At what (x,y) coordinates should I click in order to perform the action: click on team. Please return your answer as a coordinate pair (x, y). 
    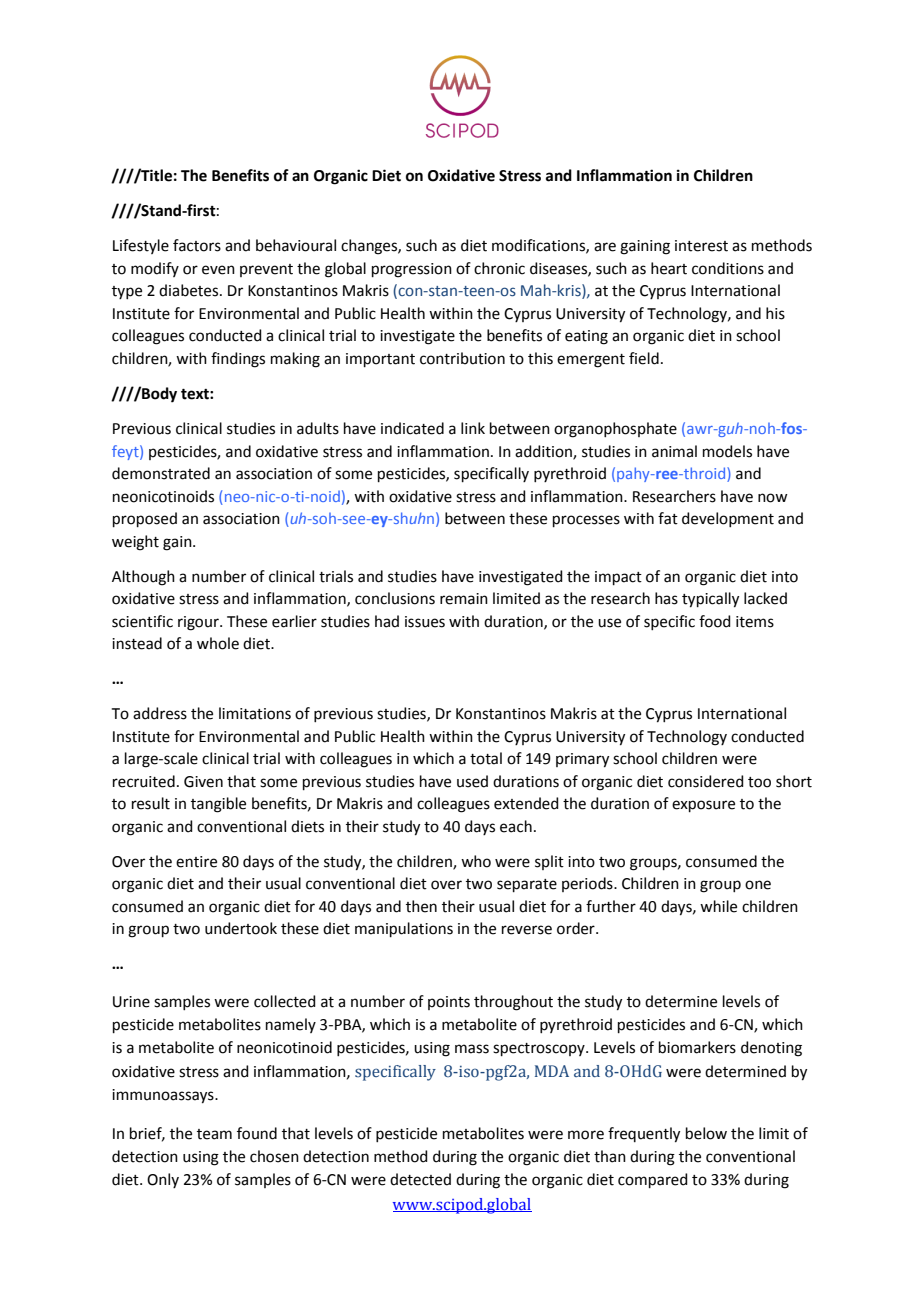
    Looking at the image, I should click on (214, 1134).
